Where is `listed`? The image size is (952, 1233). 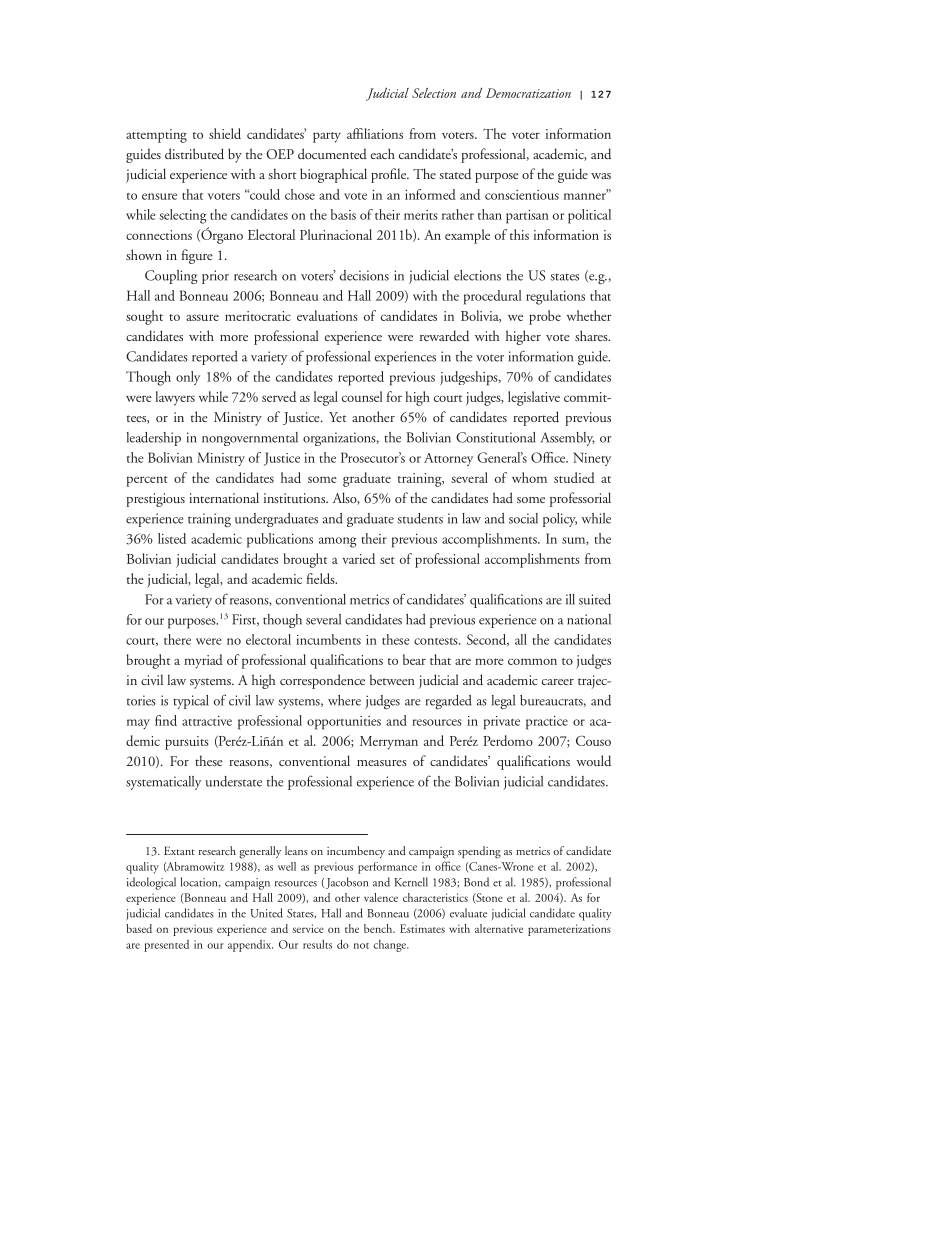
listed is located at coordinates (172, 538).
